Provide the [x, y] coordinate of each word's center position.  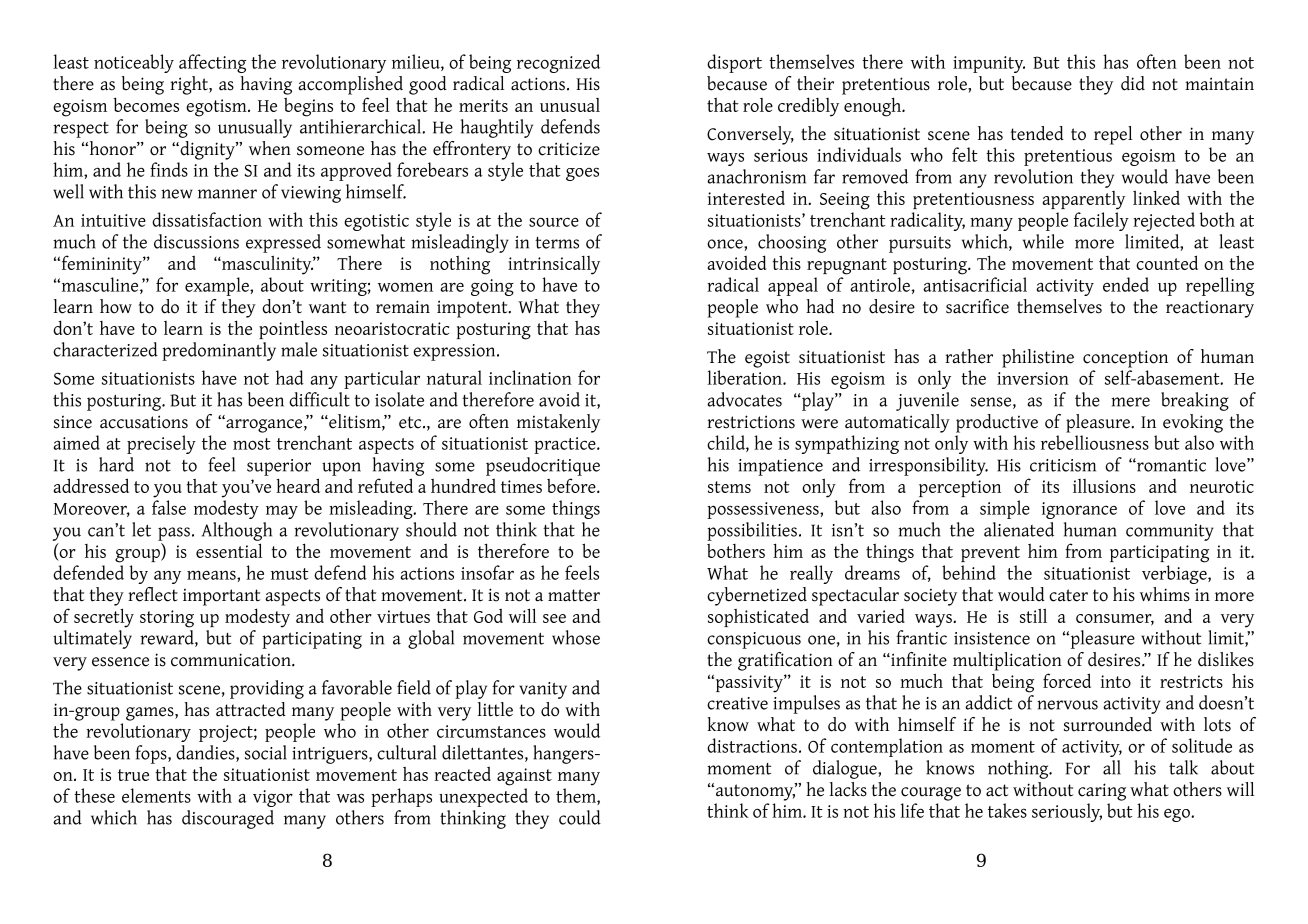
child [727, 443]
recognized [558, 63]
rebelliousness [1095, 442]
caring [1102, 792]
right [190, 85]
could [580, 817]
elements [156, 795]
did [1133, 83]
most [251, 444]
